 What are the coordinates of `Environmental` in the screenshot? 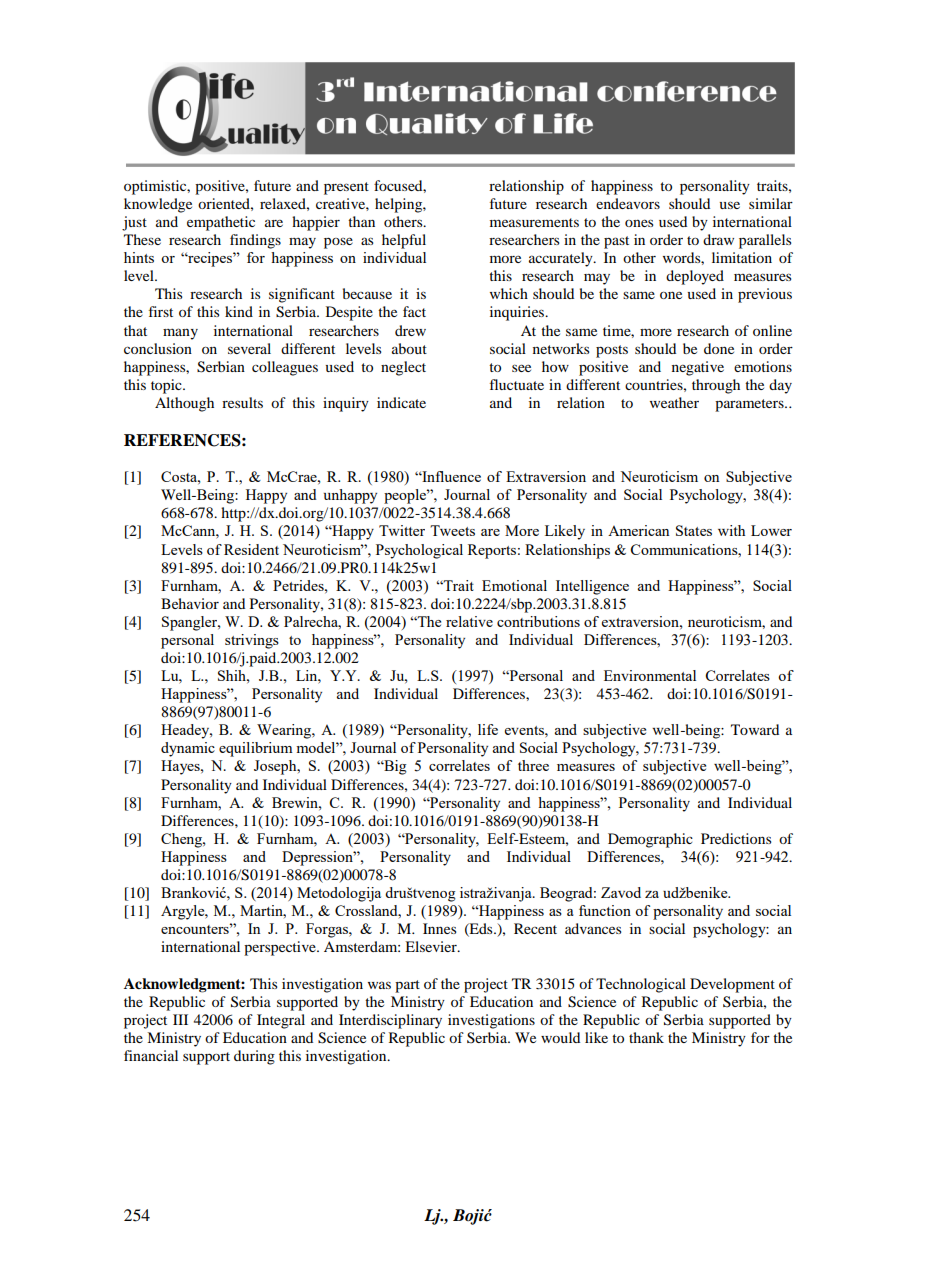 It's located at (650, 675).
